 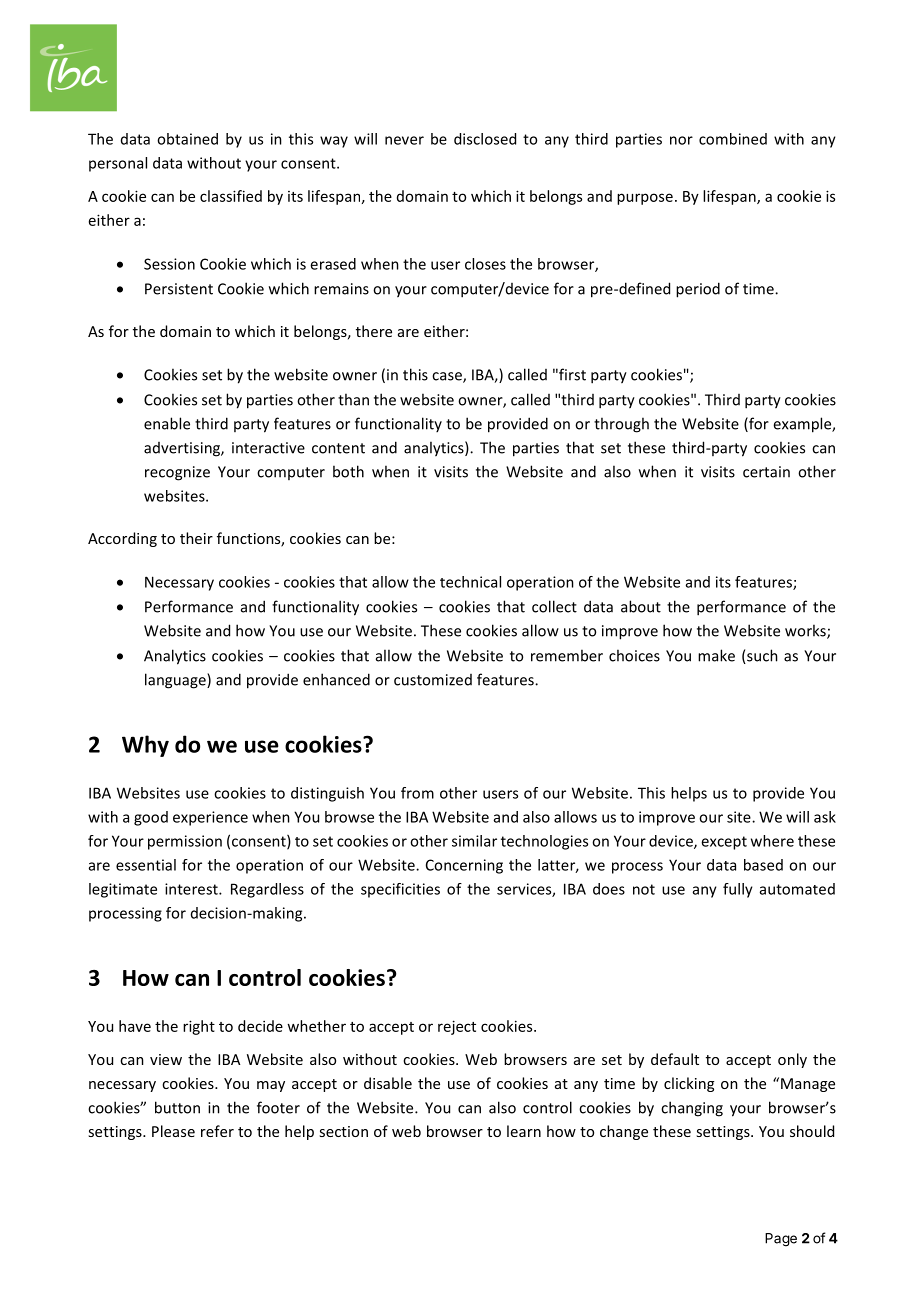 What do you see at coordinates (196, 538) in the screenshot?
I see `their` at bounding box center [196, 538].
